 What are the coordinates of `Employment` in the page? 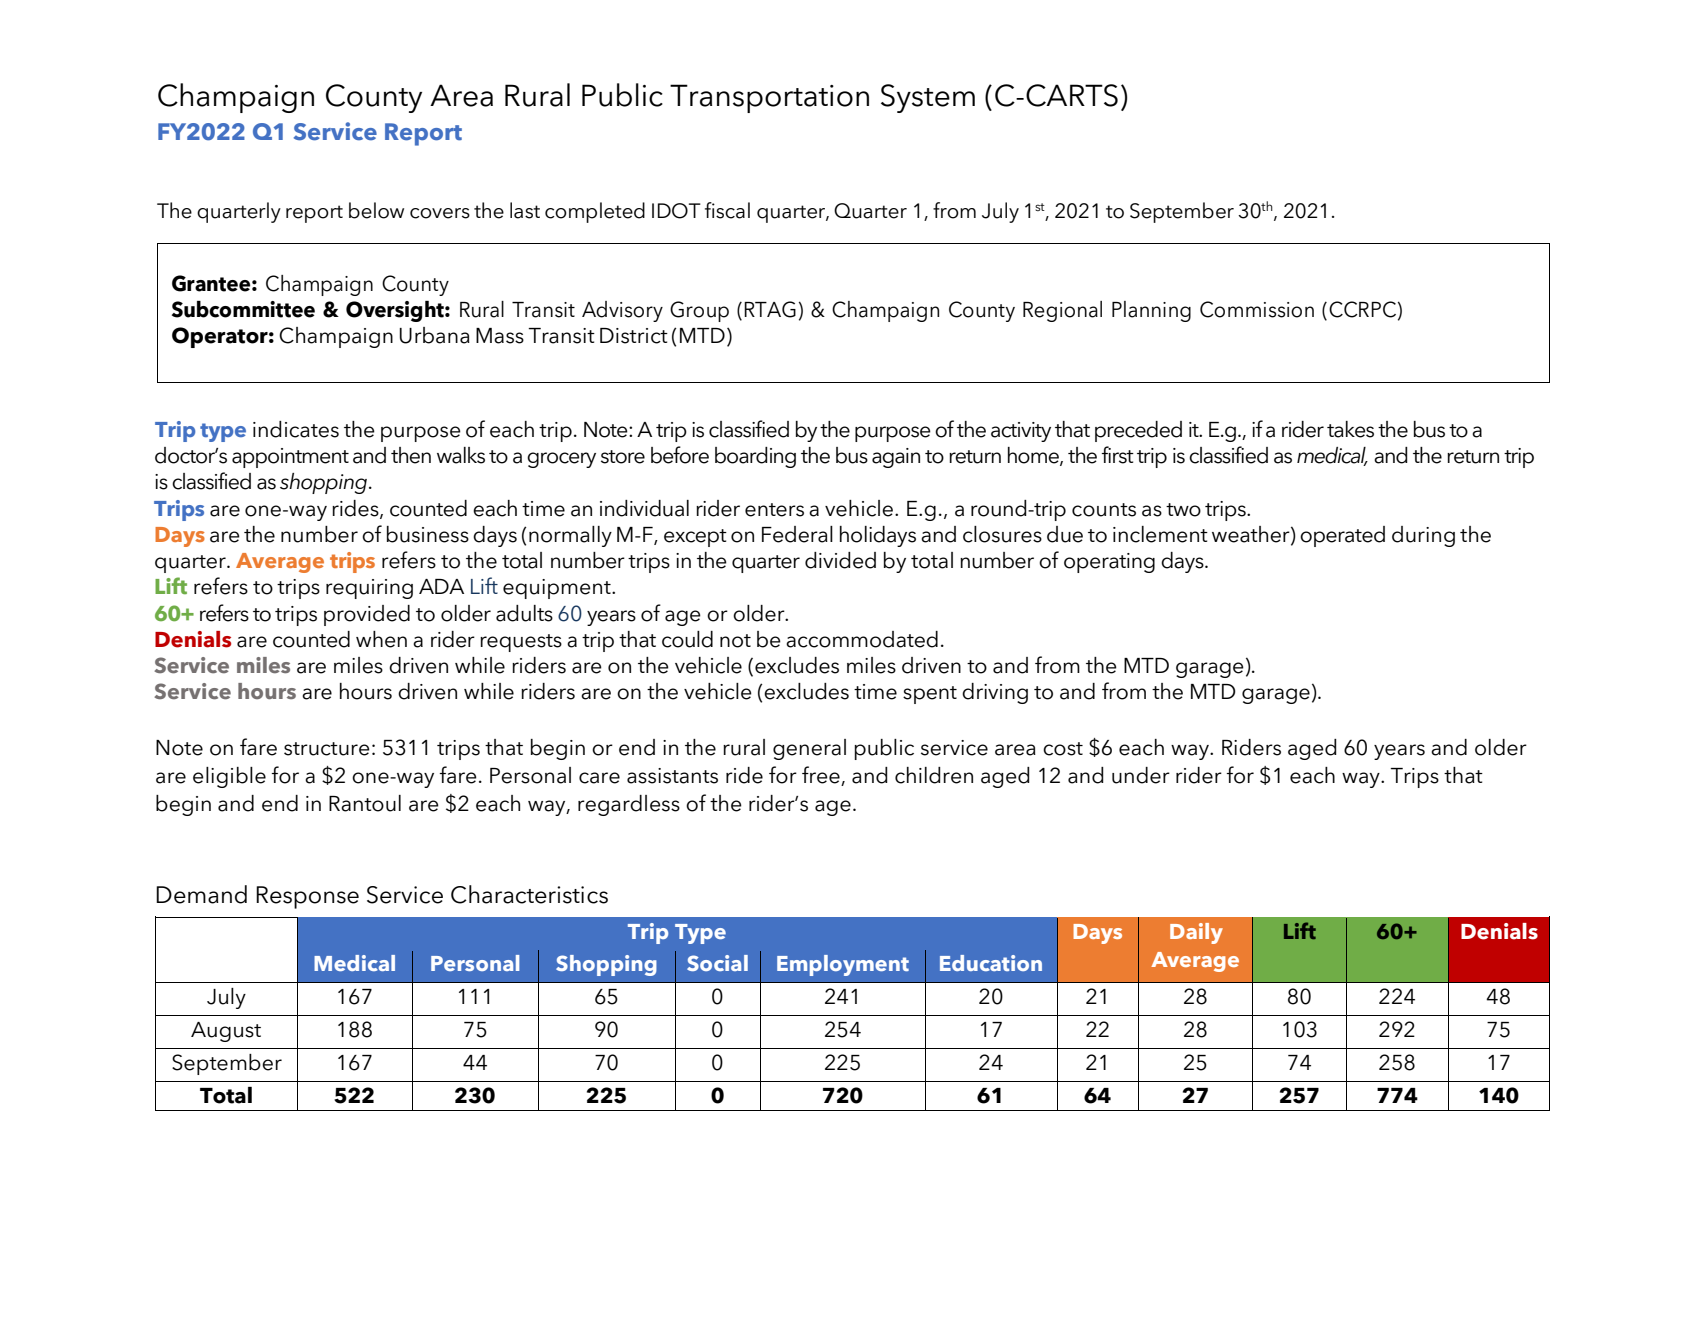 It's located at (843, 965).
